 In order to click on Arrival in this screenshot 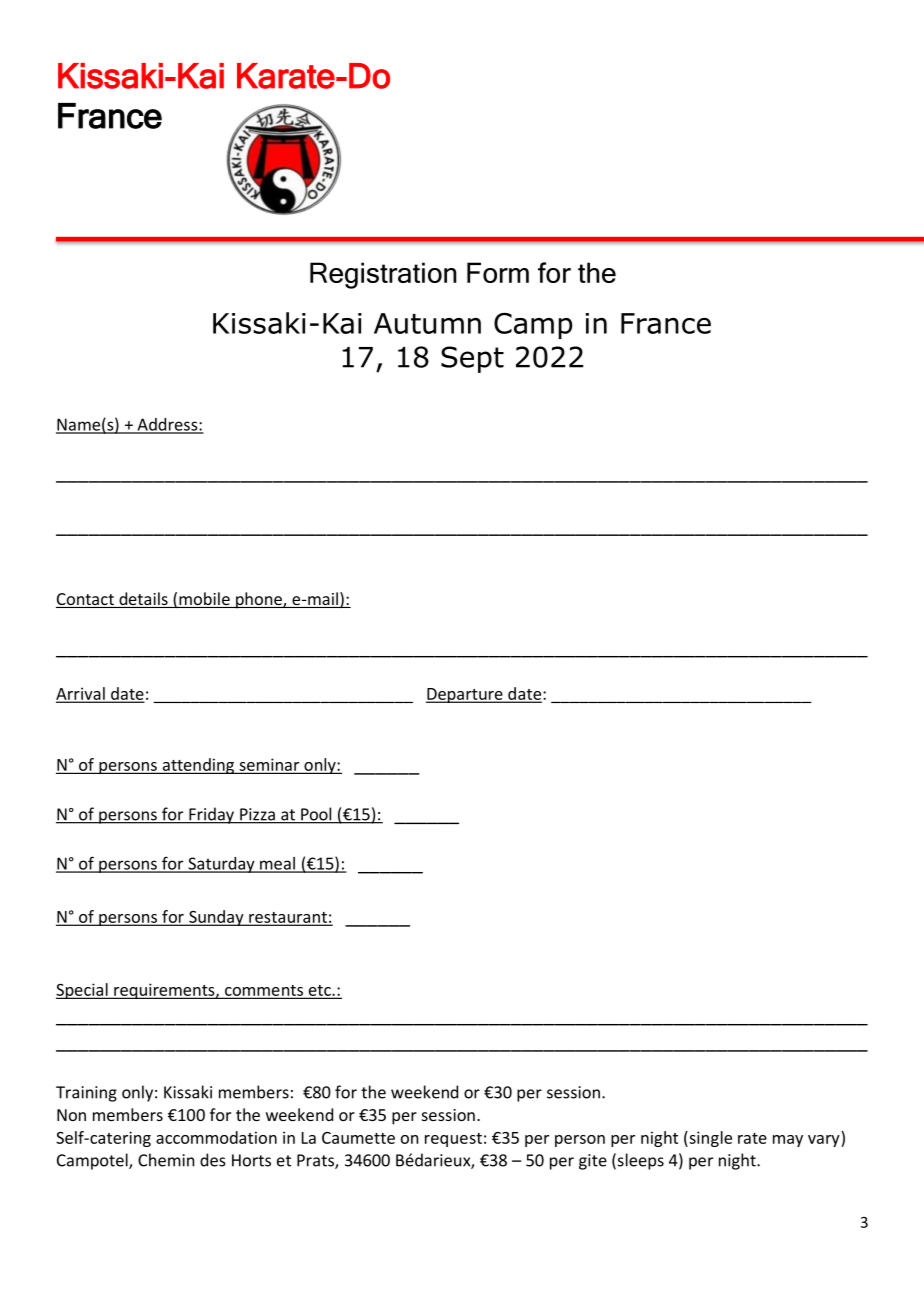, I will do `click(81, 694)`.
